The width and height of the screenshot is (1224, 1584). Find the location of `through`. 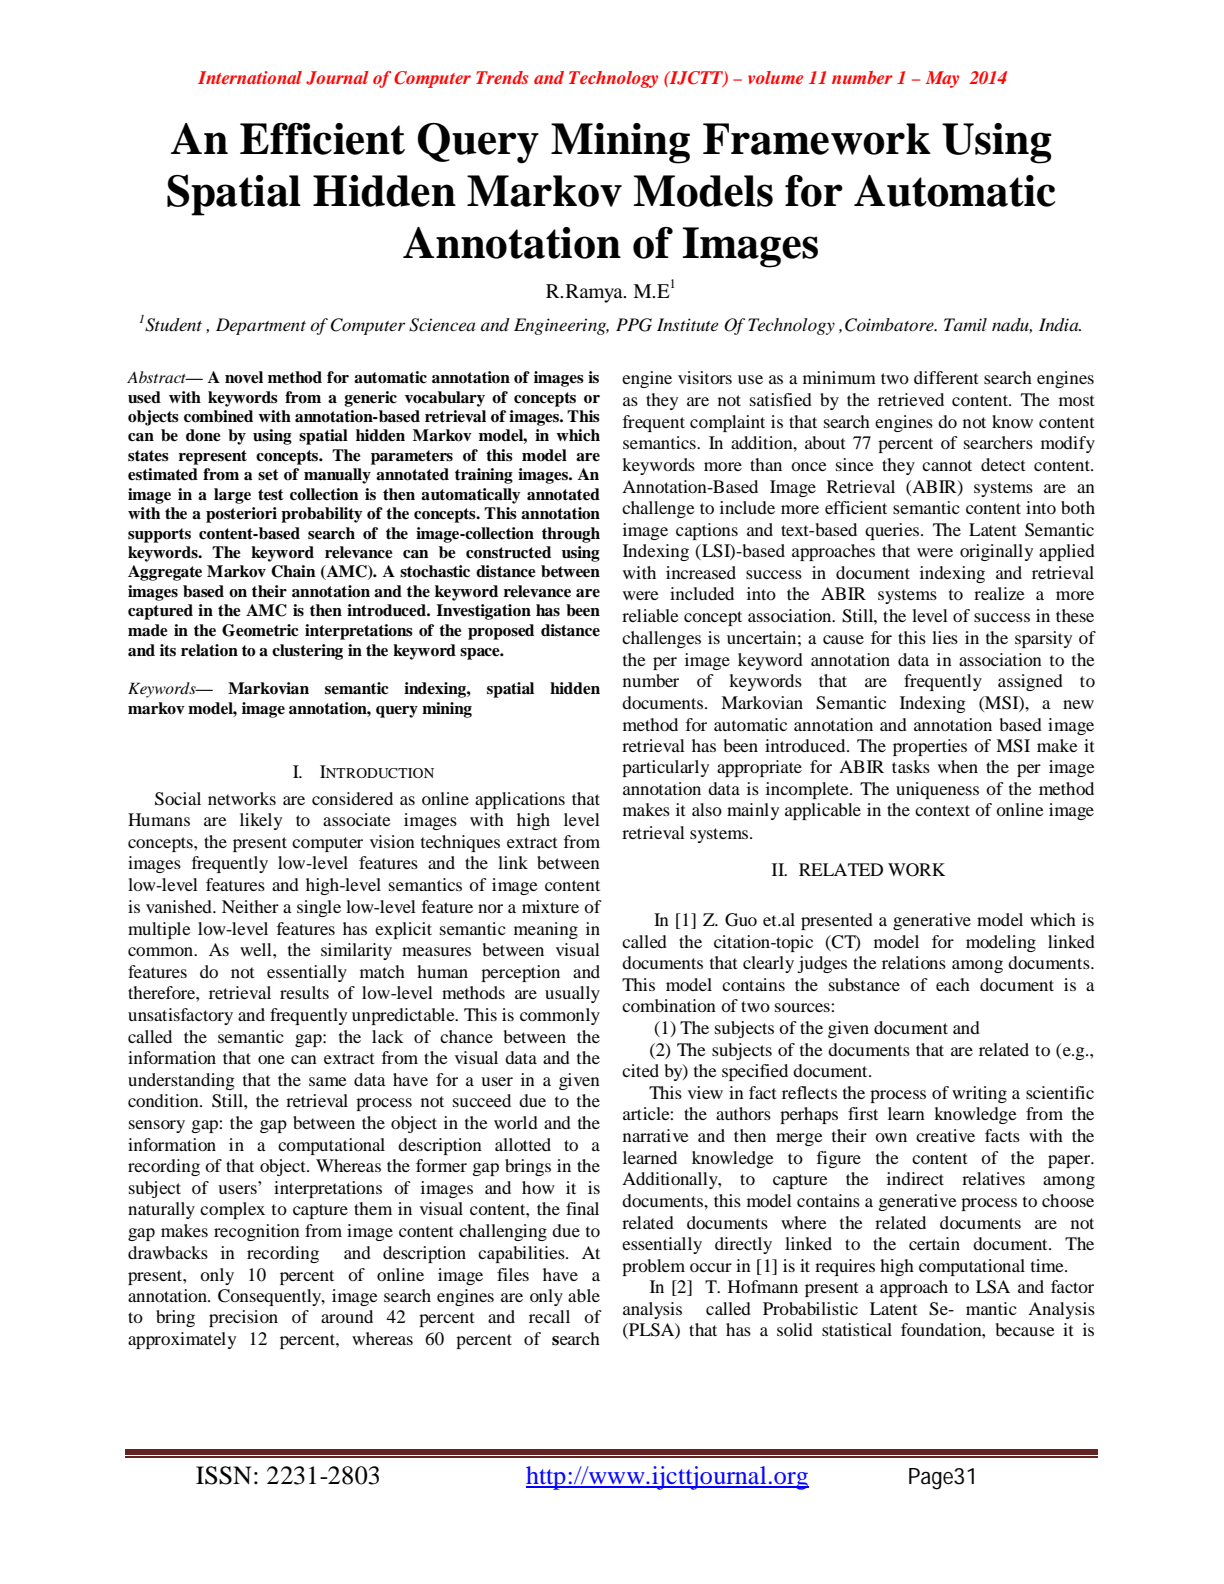

through is located at coordinates (571, 535).
